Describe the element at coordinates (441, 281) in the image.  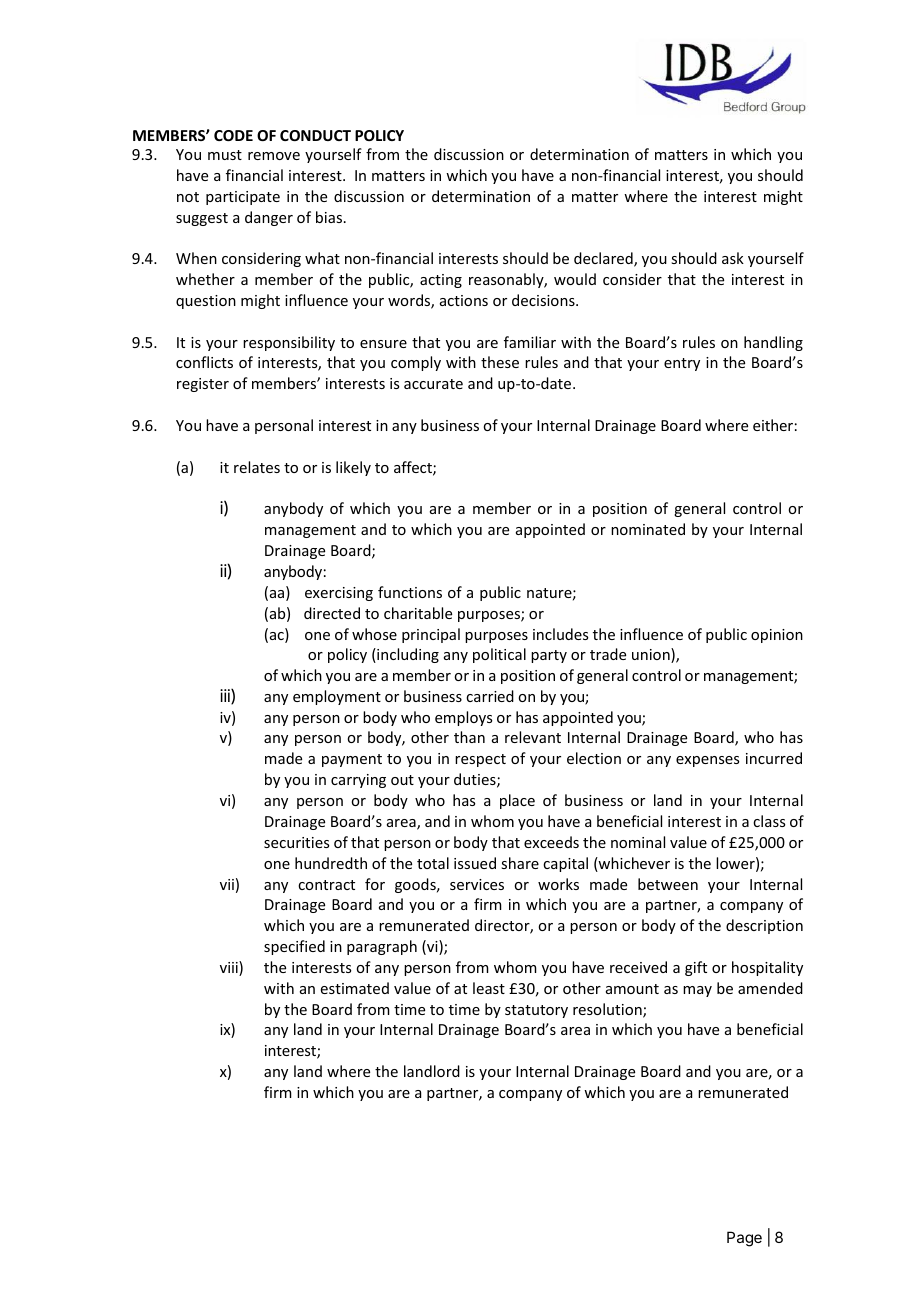
I see `acting` at that location.
